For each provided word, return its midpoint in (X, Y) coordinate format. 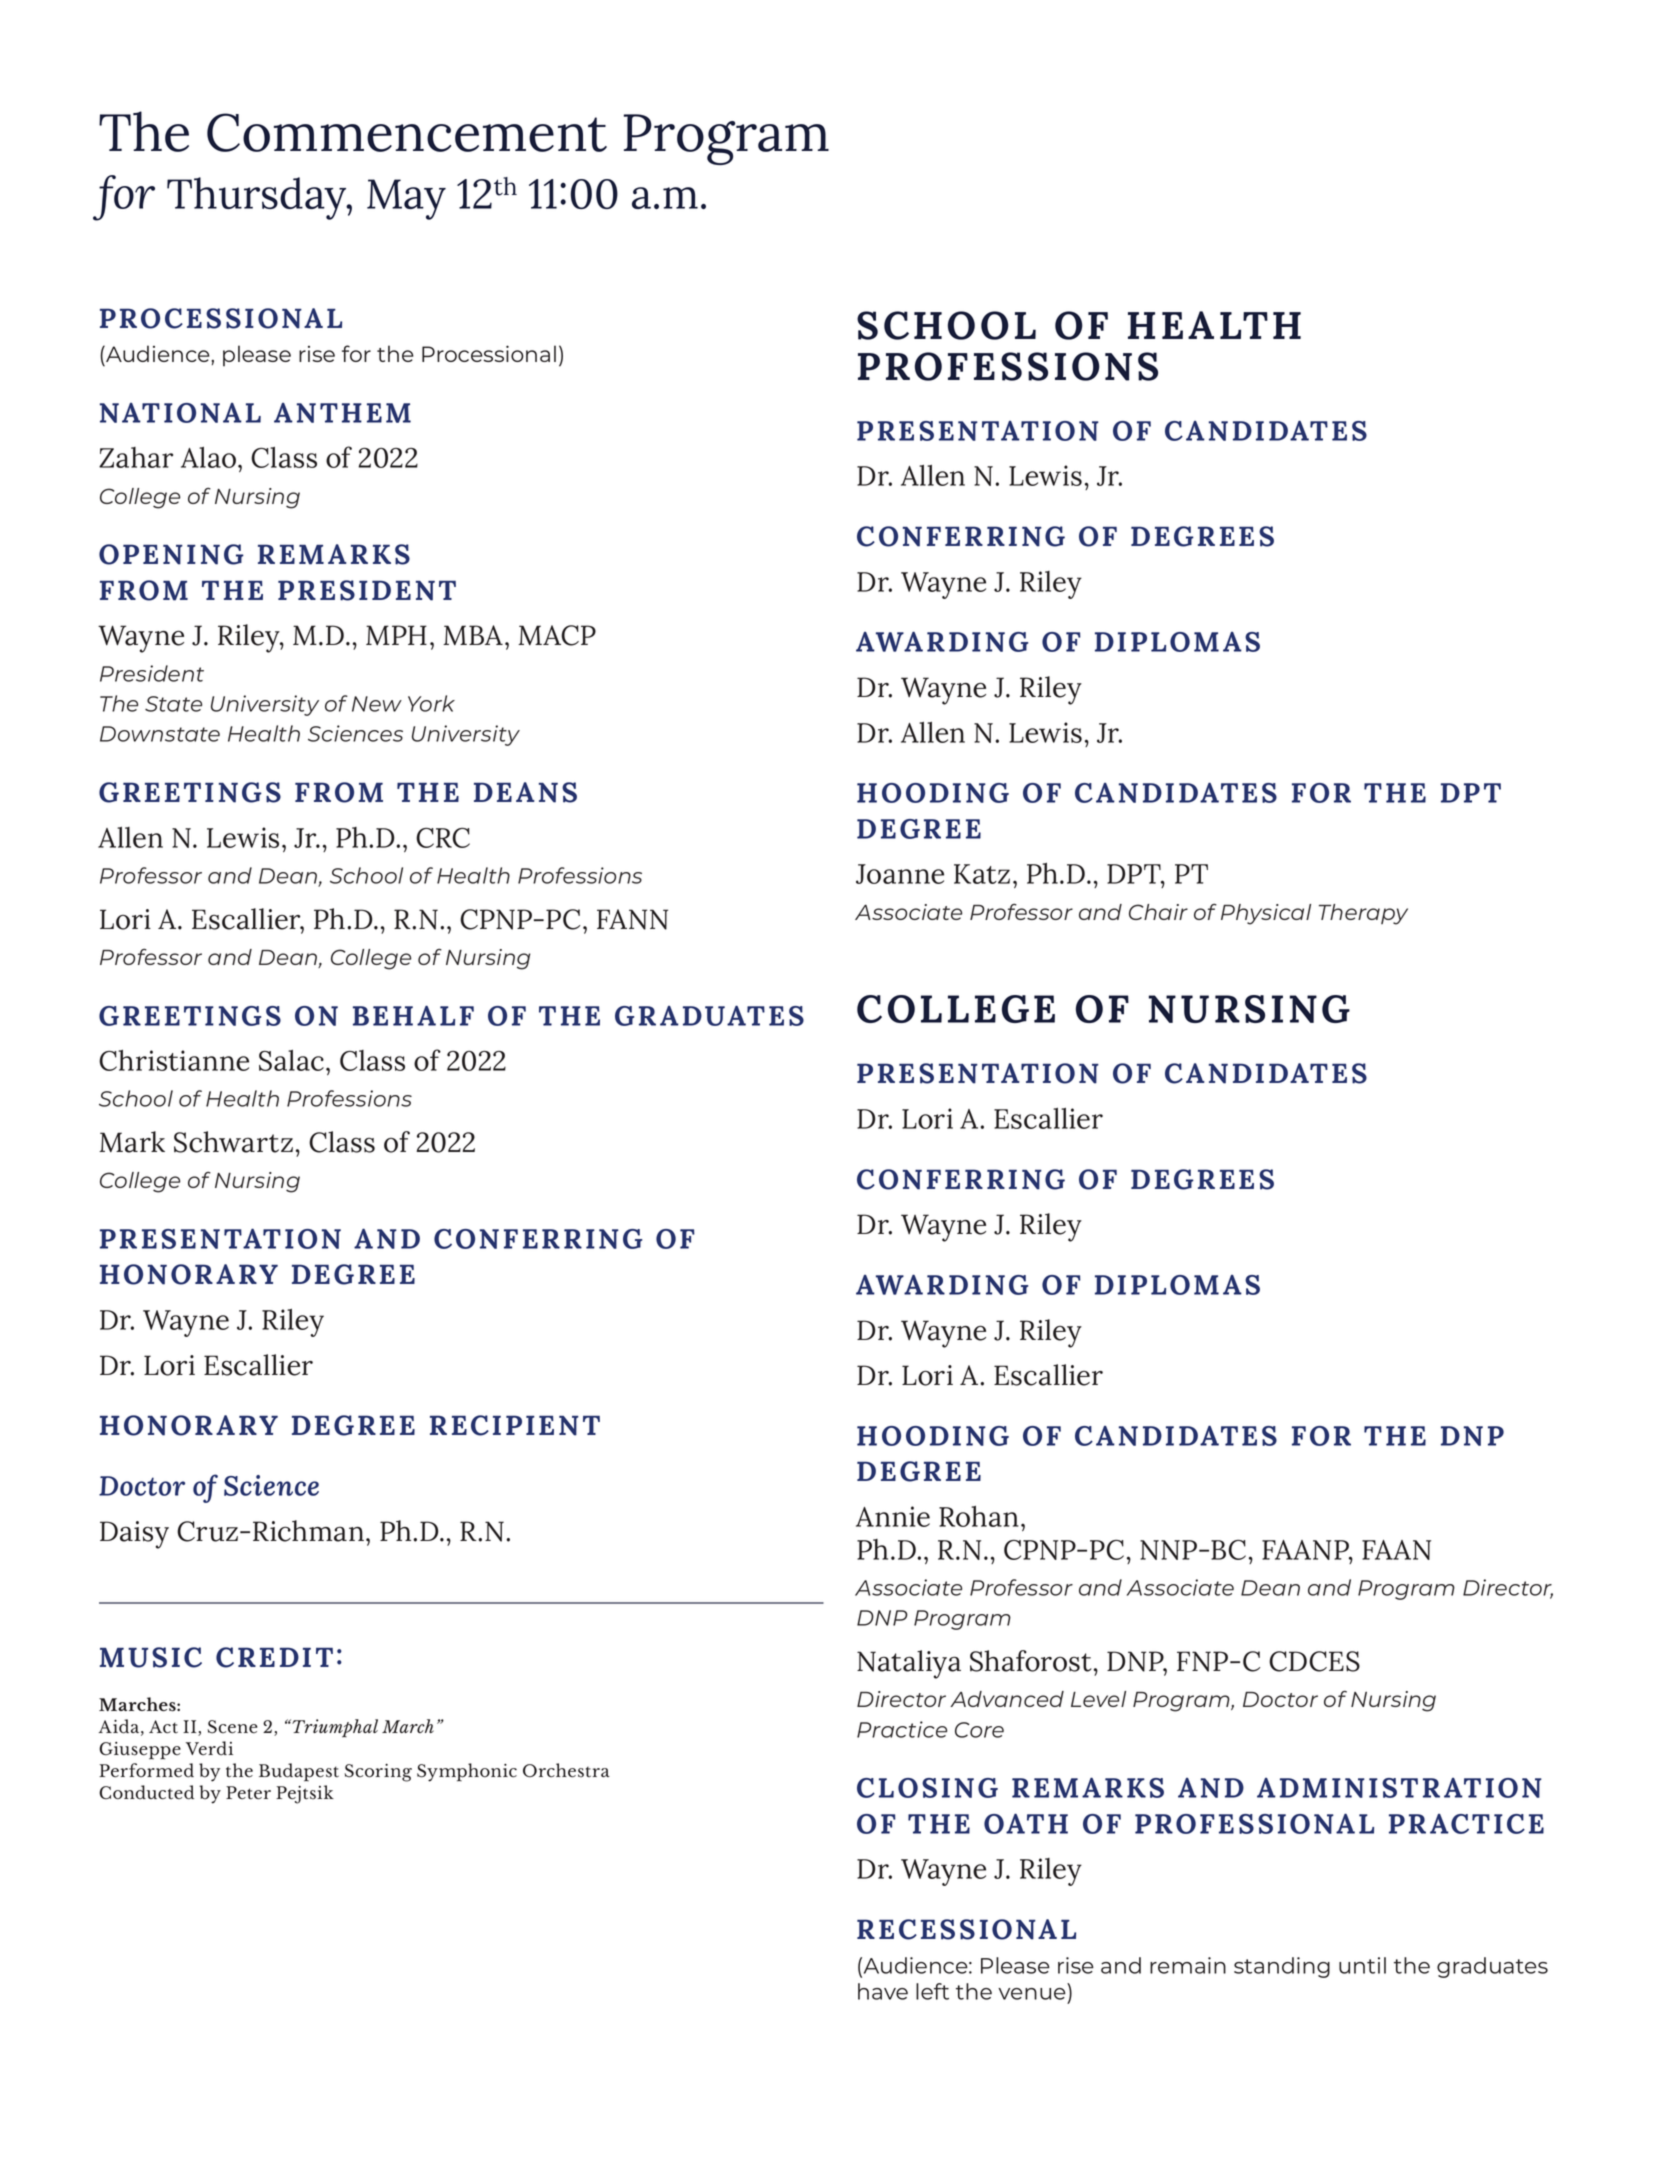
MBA (473, 635)
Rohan (979, 1516)
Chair (1158, 912)
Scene (233, 1727)
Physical (1266, 914)
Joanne (900, 874)
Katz (982, 874)
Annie (893, 1516)
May (406, 199)
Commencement (407, 132)
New (377, 704)
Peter (248, 1793)
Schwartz (233, 1142)
